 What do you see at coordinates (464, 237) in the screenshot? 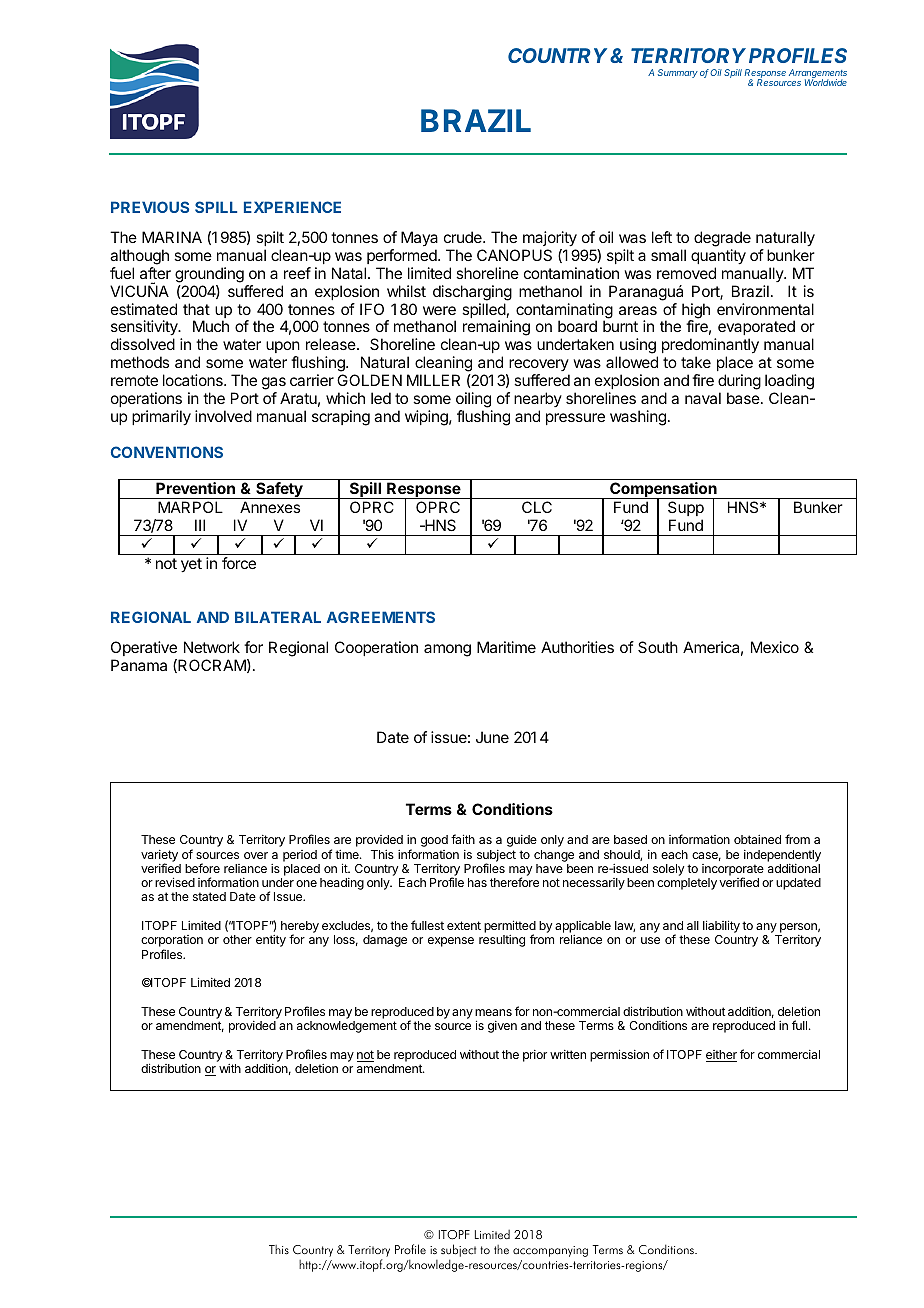
I see `crude` at bounding box center [464, 237].
